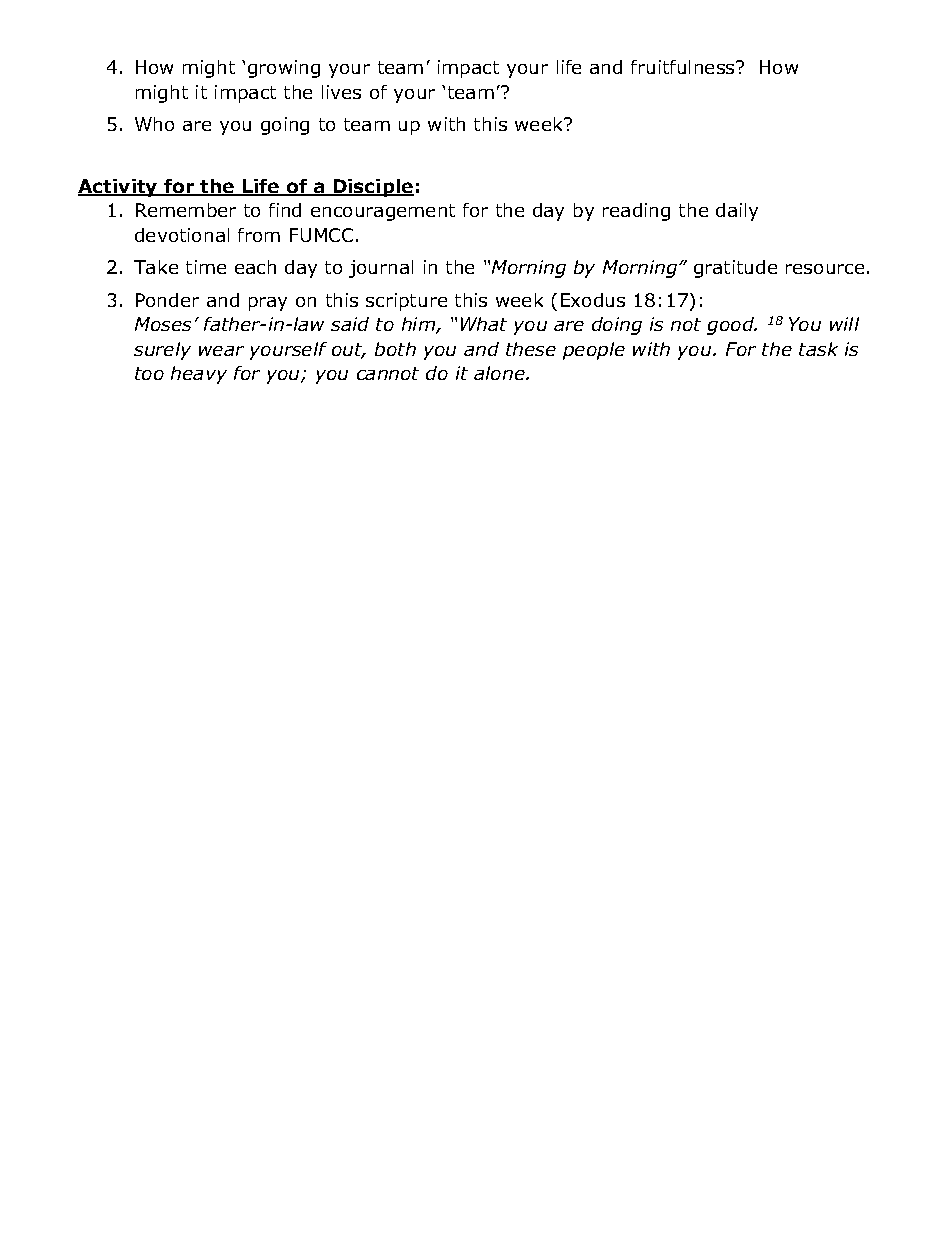 This document has height=1233, width=952. I want to click on Ponder, so click(167, 300).
